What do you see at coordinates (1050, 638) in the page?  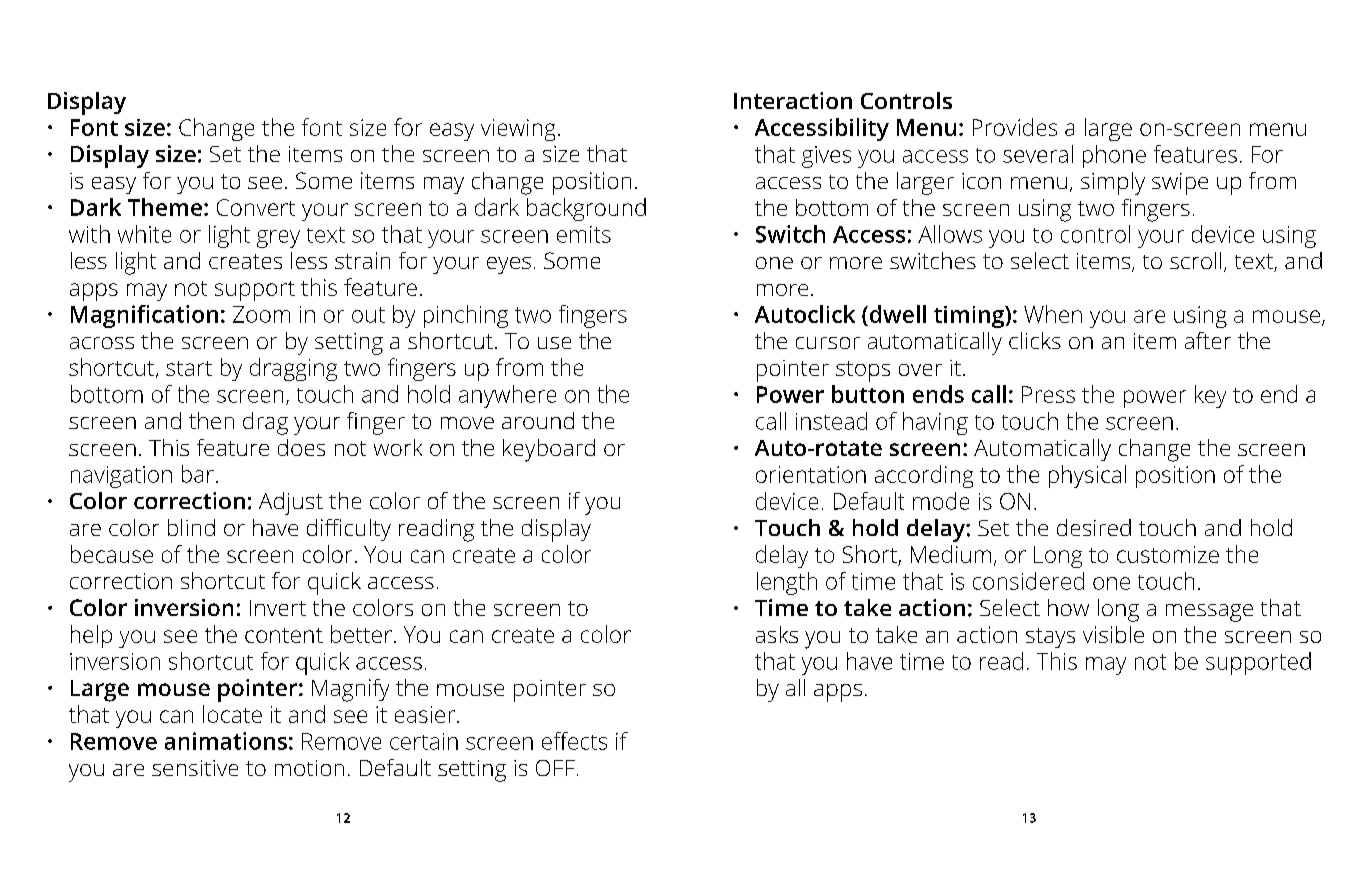 I see `stays` at bounding box center [1050, 638].
